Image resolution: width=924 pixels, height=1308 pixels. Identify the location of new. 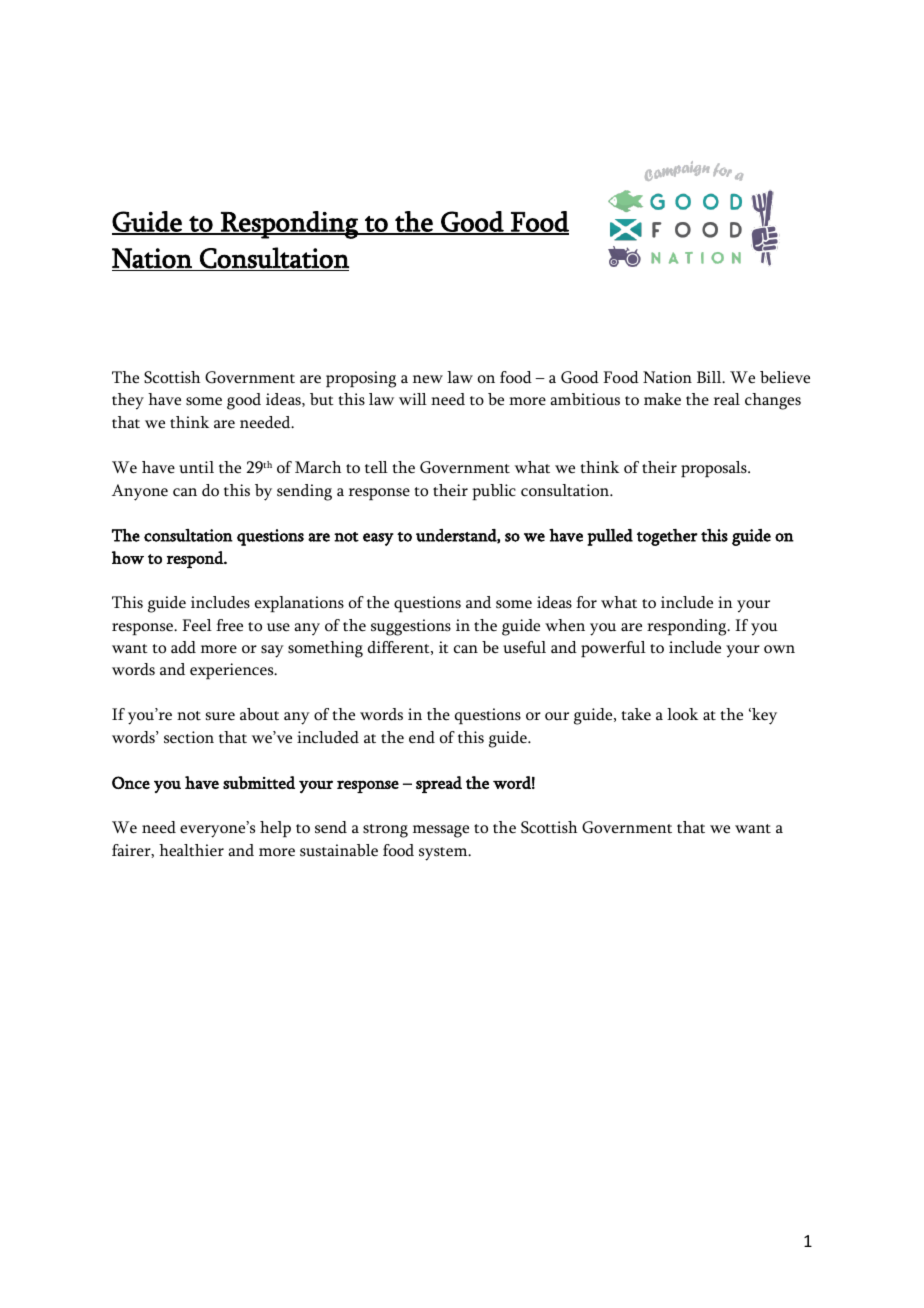
(428, 379).
